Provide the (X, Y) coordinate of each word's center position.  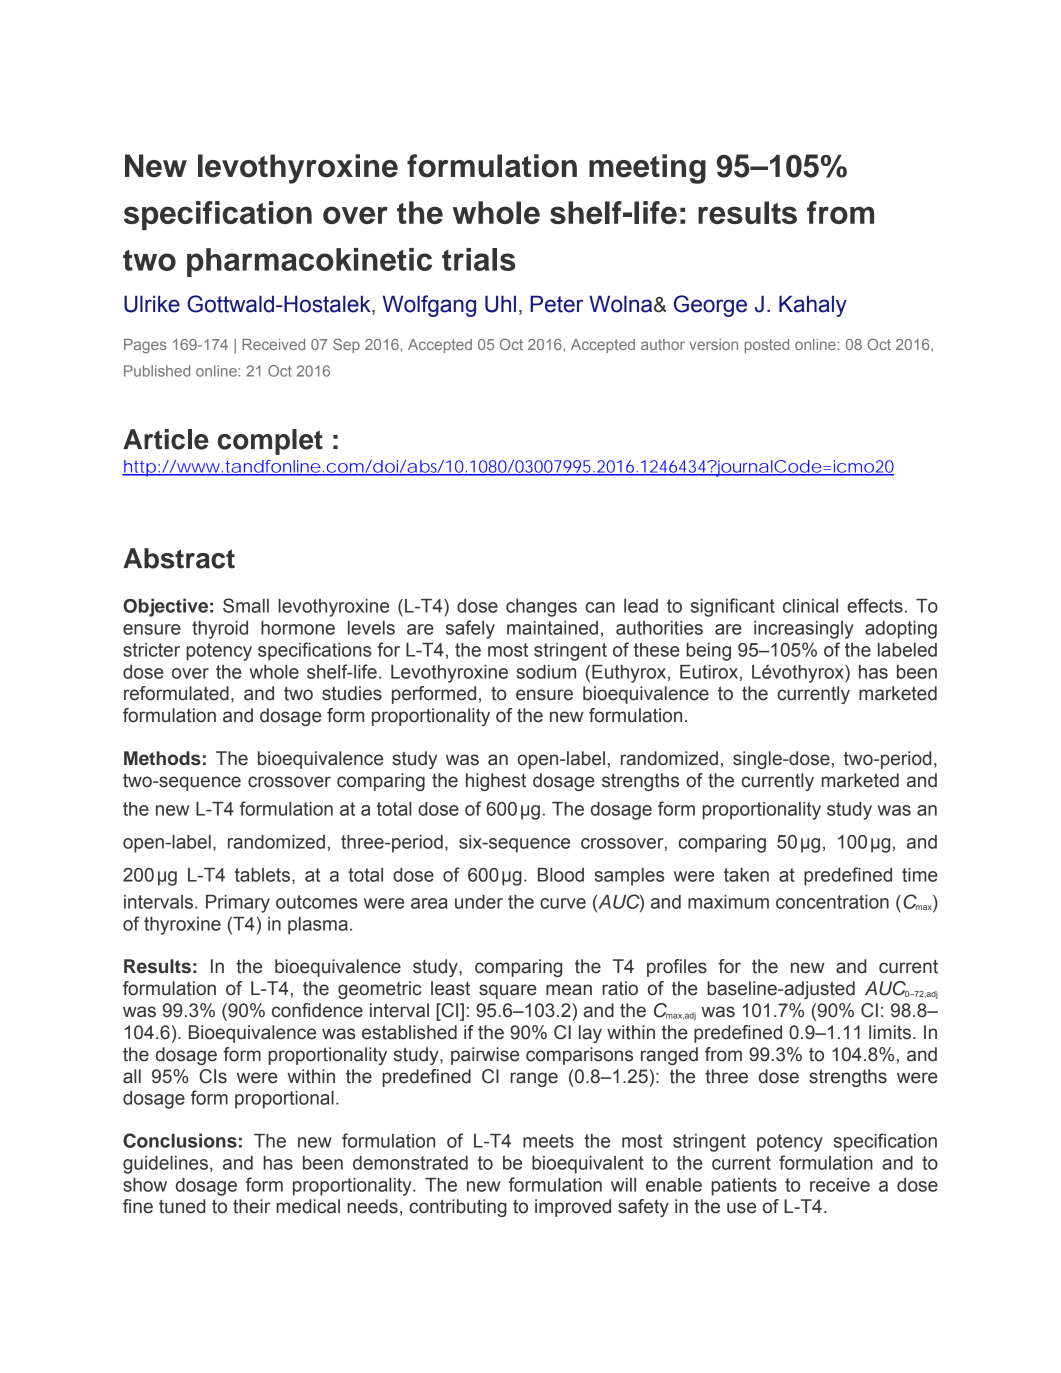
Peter (556, 304)
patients (744, 1187)
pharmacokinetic (309, 262)
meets (548, 1141)
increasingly (804, 630)
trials (479, 259)
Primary (238, 904)
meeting (647, 169)
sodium (546, 672)
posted (767, 346)
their (252, 1206)
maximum (728, 902)
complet (270, 442)
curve (563, 903)
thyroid (220, 630)
